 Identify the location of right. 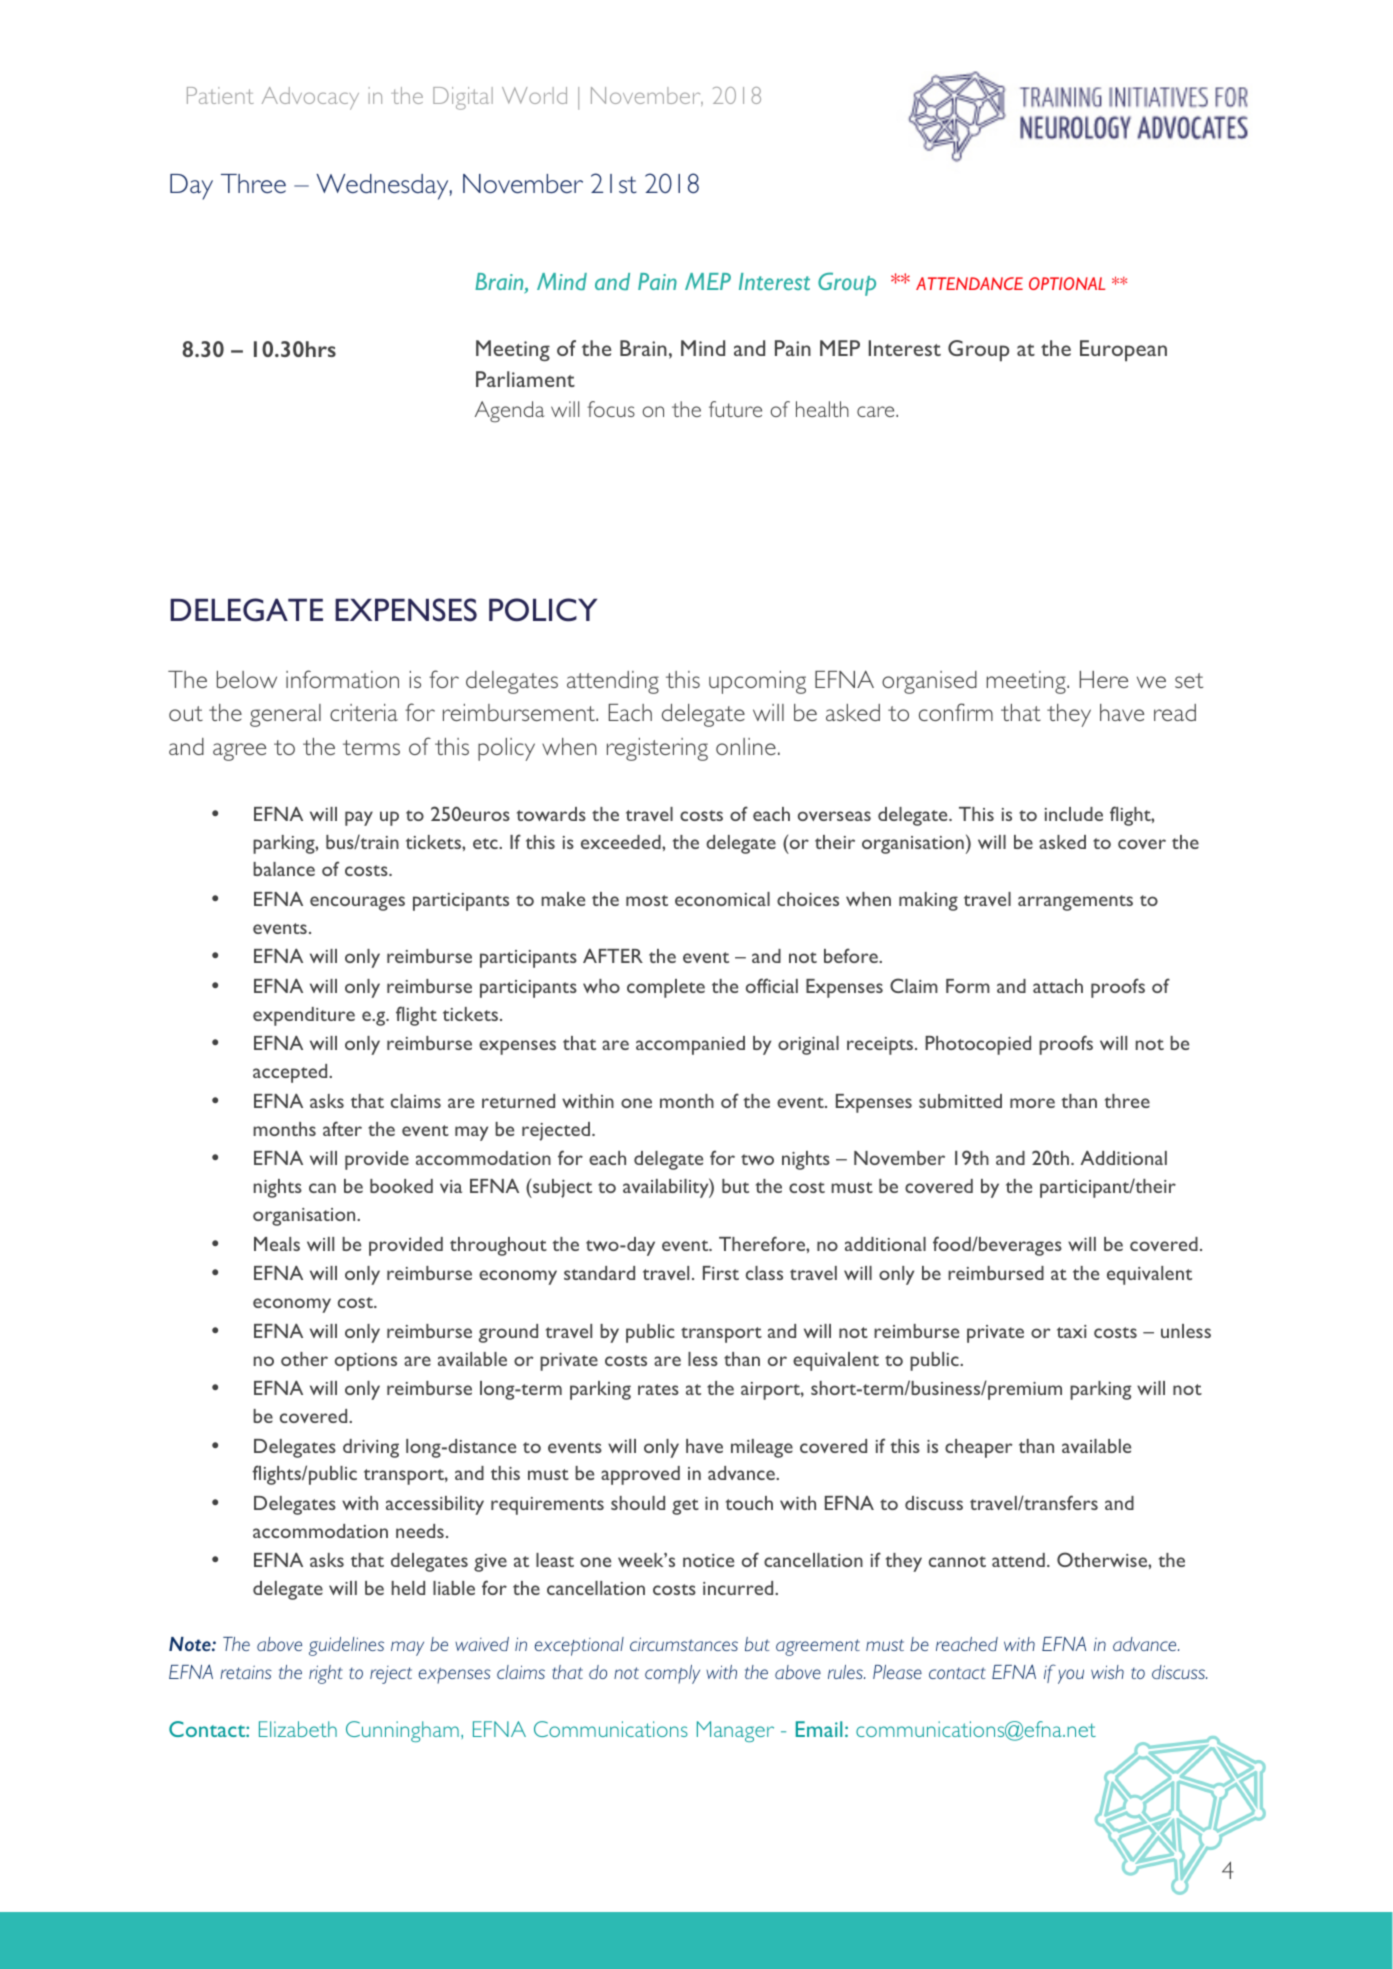
(326, 1674).
